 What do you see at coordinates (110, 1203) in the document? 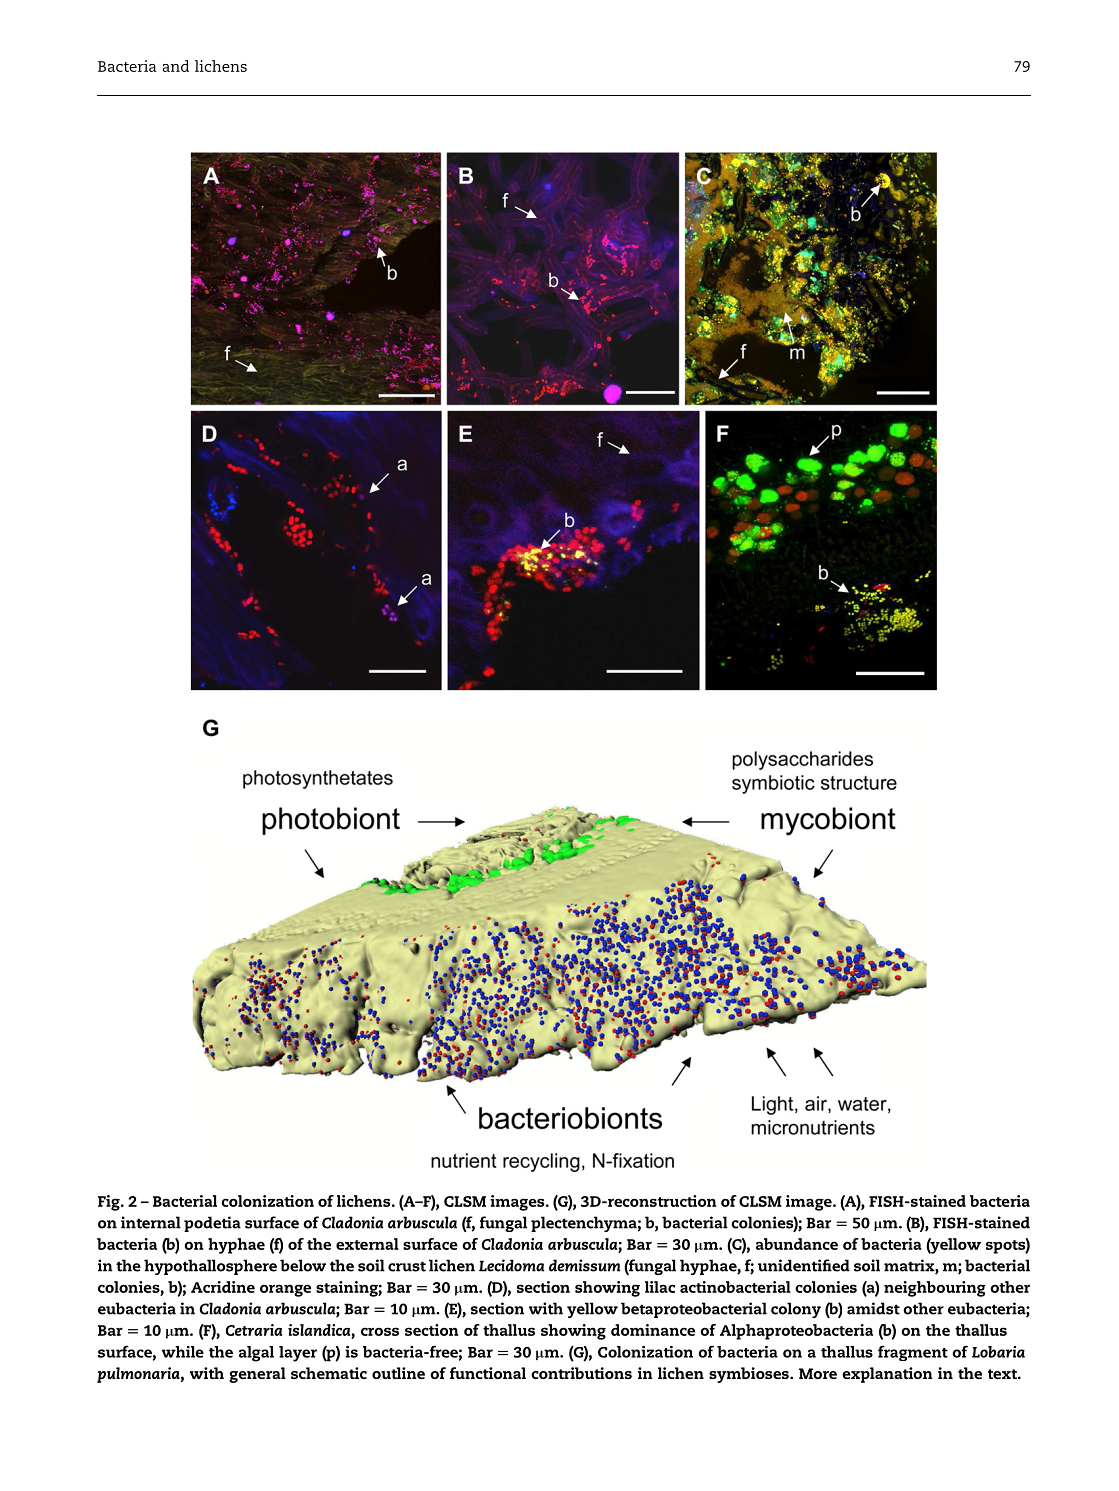
I see `Fig` at bounding box center [110, 1203].
